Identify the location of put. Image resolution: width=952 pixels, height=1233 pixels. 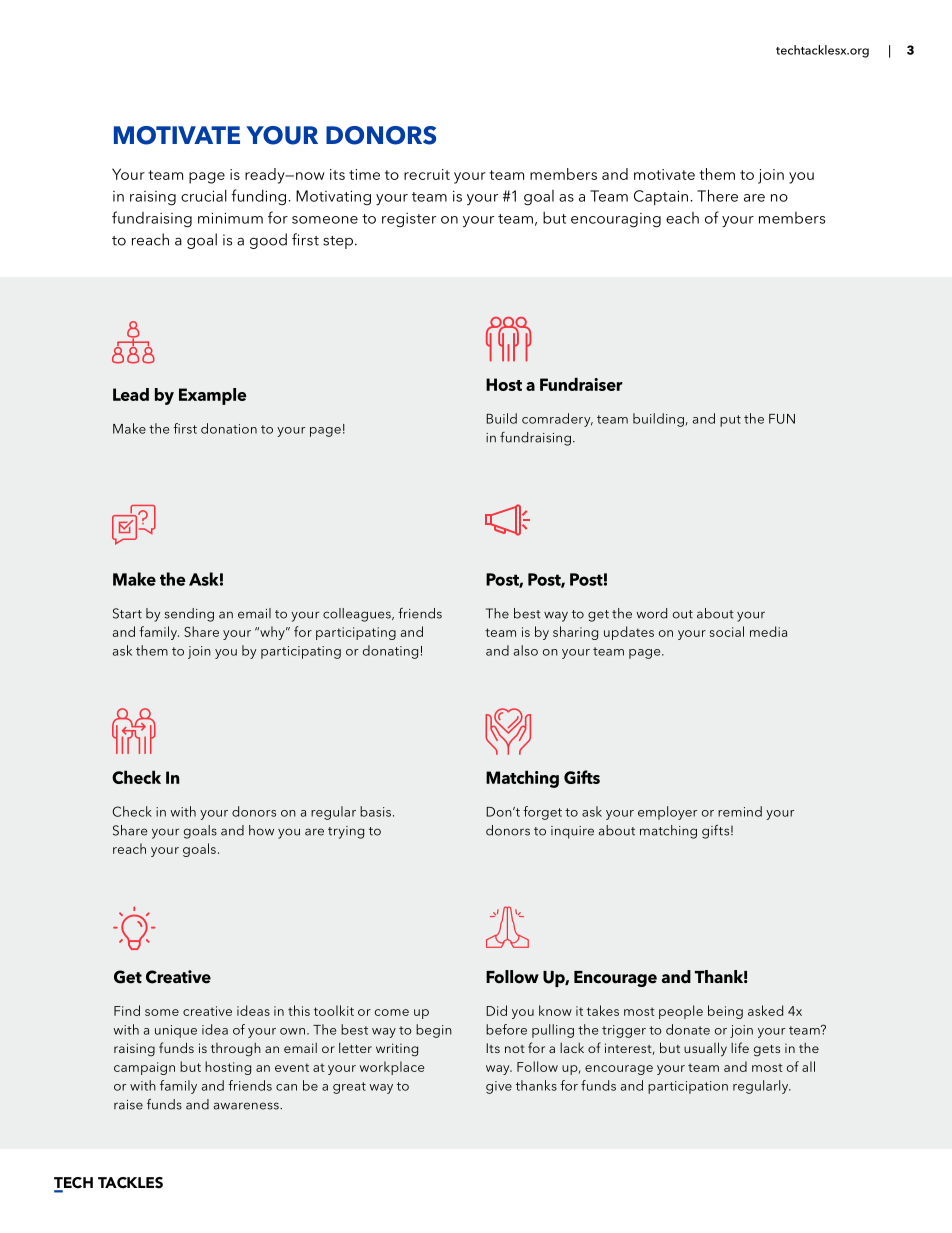
(730, 421).
